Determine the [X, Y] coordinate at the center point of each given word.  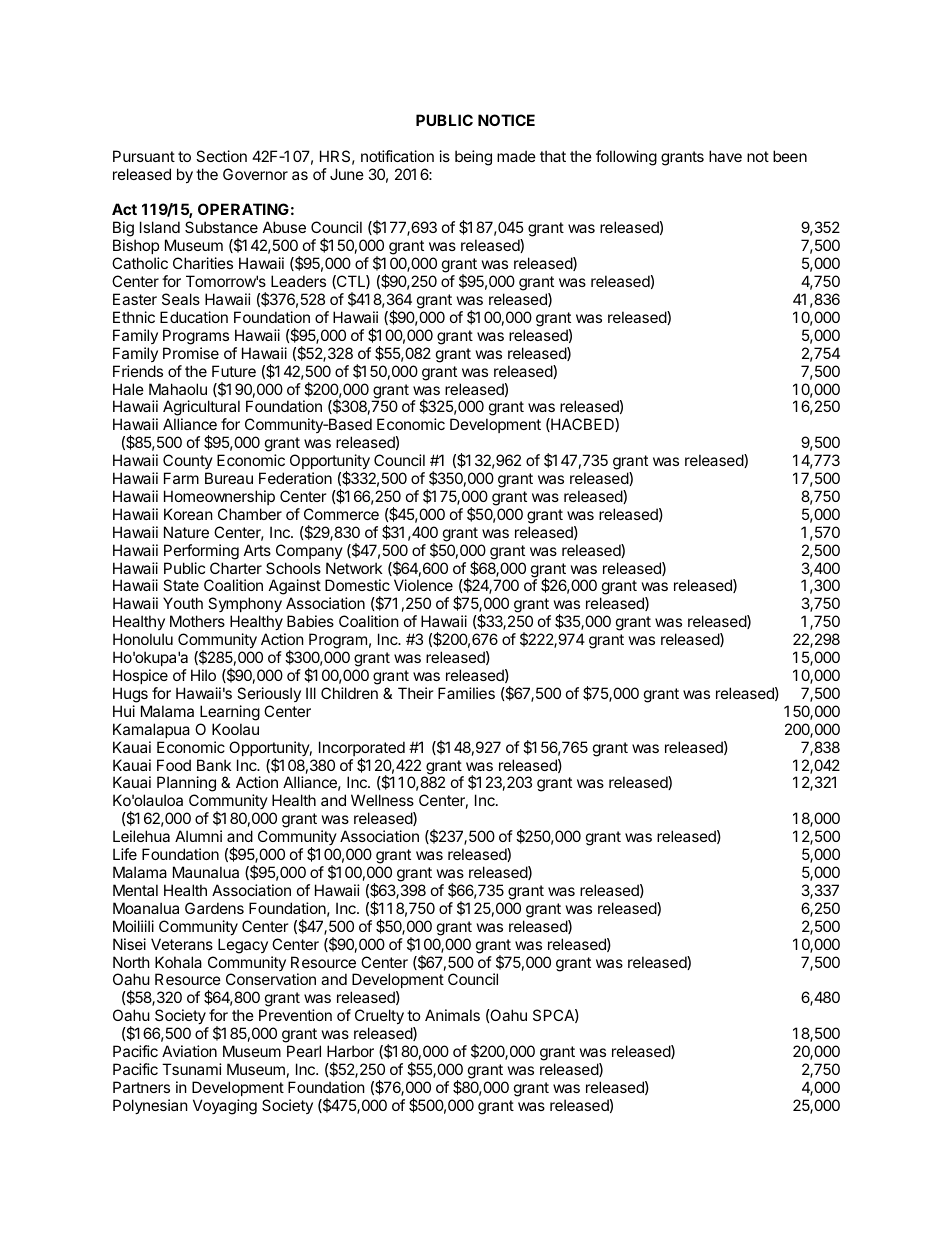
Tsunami [192, 1069]
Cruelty [379, 1016]
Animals [452, 1015]
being [473, 158]
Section [221, 156]
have [725, 156]
